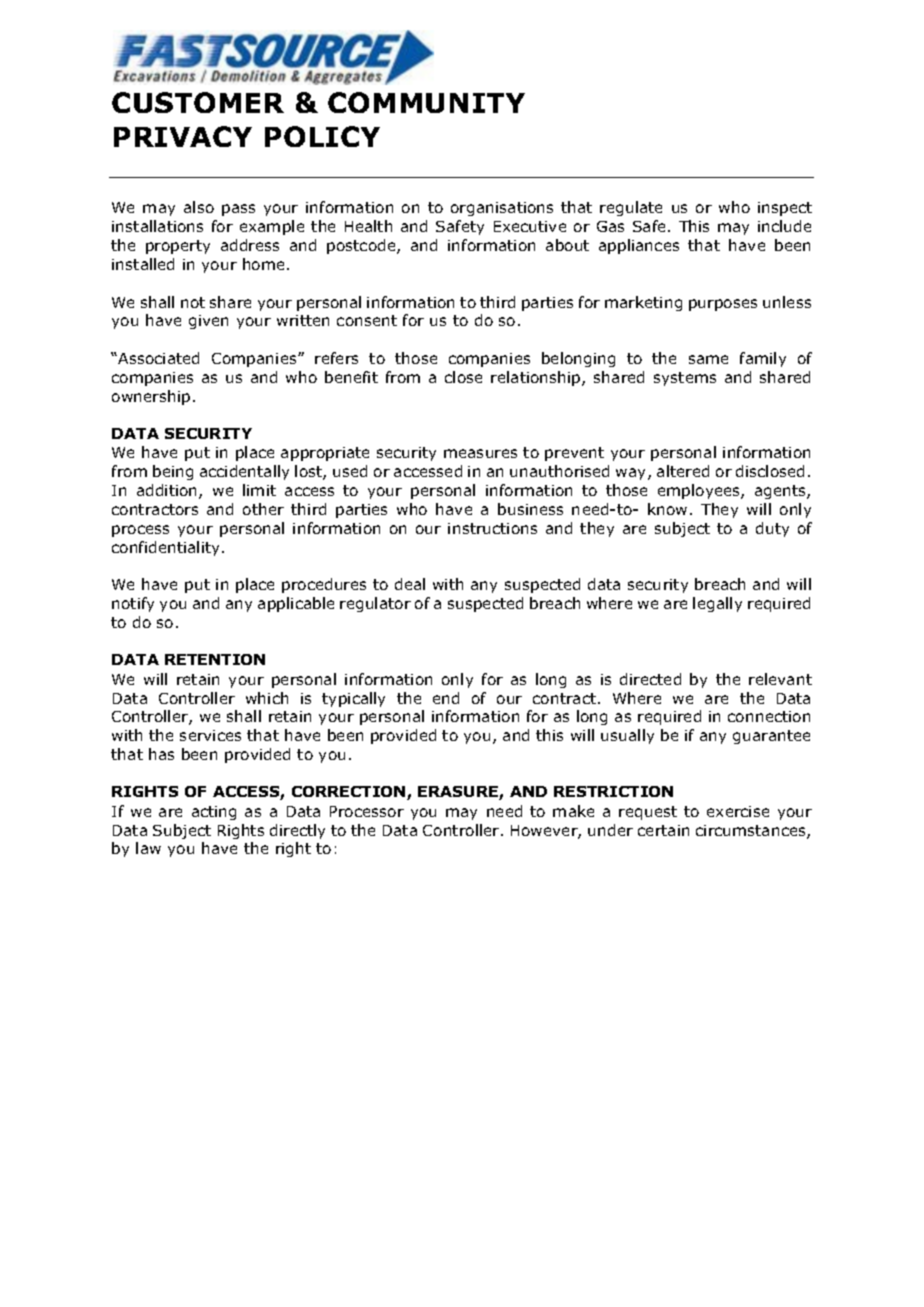 This document has width=924, height=1307. I want to click on acting, so click(214, 813).
